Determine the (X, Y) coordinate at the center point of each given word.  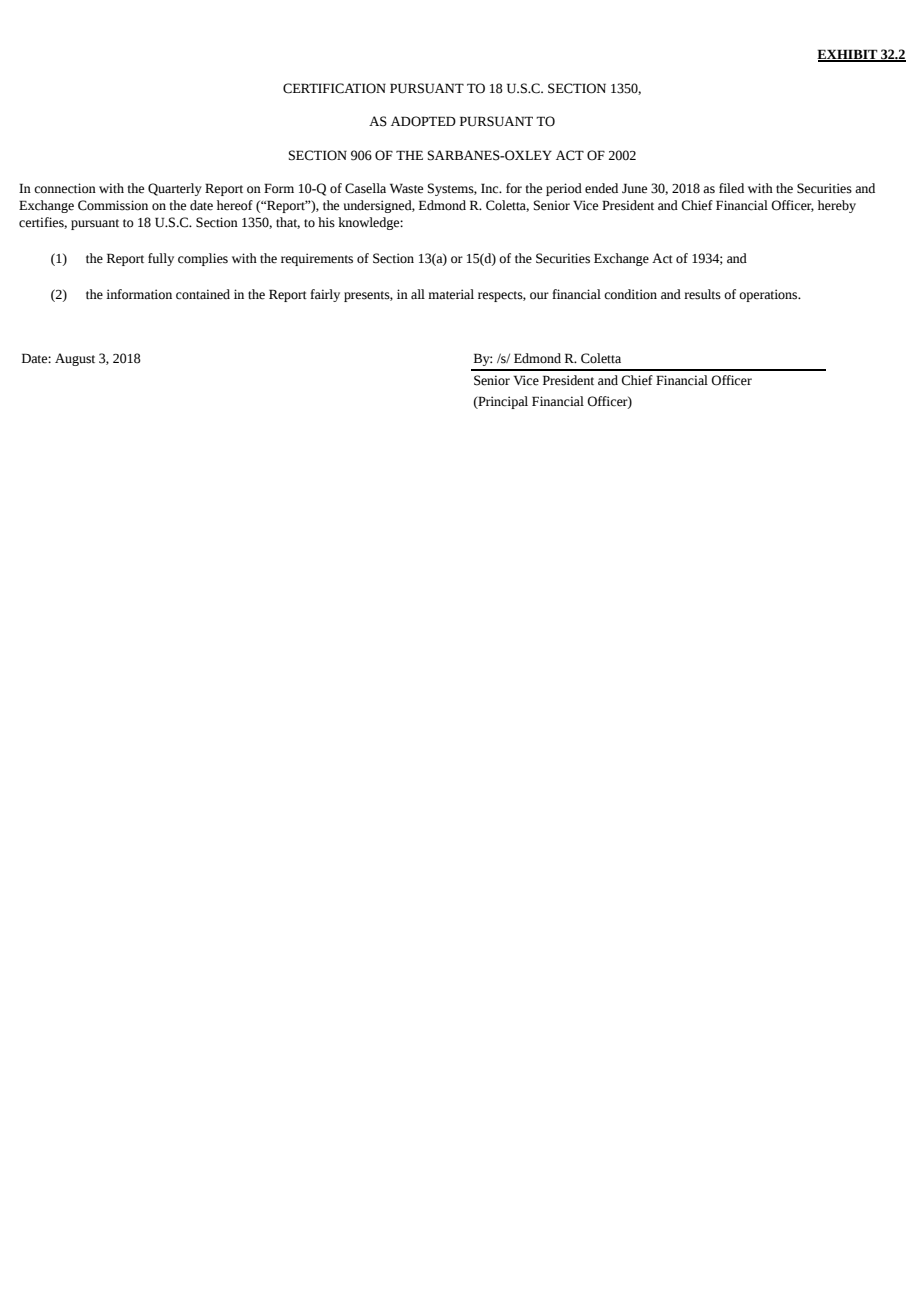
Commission (113, 205)
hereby (837, 206)
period (564, 189)
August (75, 359)
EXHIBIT (848, 55)
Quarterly (175, 189)
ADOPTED (423, 121)
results (702, 294)
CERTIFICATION (334, 88)
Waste (406, 188)
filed (731, 188)
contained (203, 294)
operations (769, 295)
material (451, 294)
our (539, 296)
